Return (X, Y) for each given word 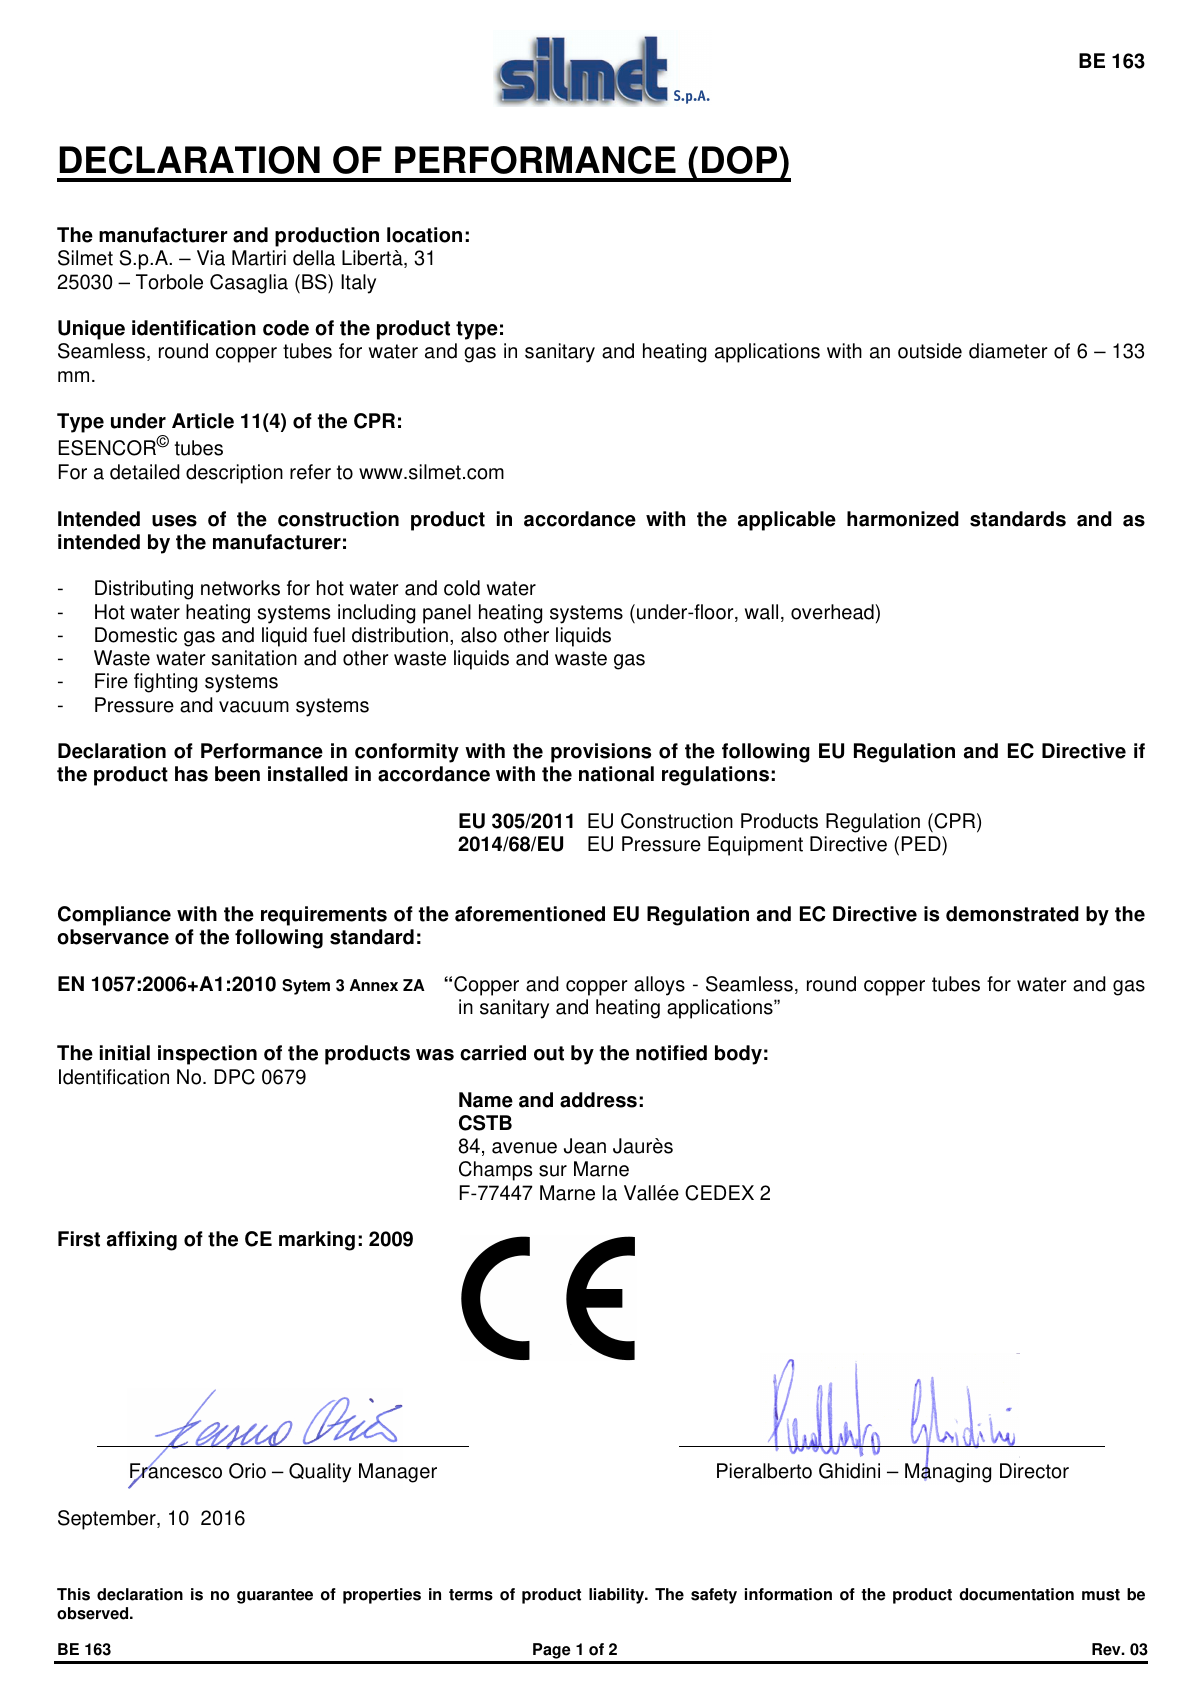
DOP (741, 160)
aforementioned (530, 914)
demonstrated (1012, 914)
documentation (1016, 1594)
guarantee (275, 1596)
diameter (1008, 351)
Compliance (114, 916)
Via (211, 258)
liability (618, 1596)
